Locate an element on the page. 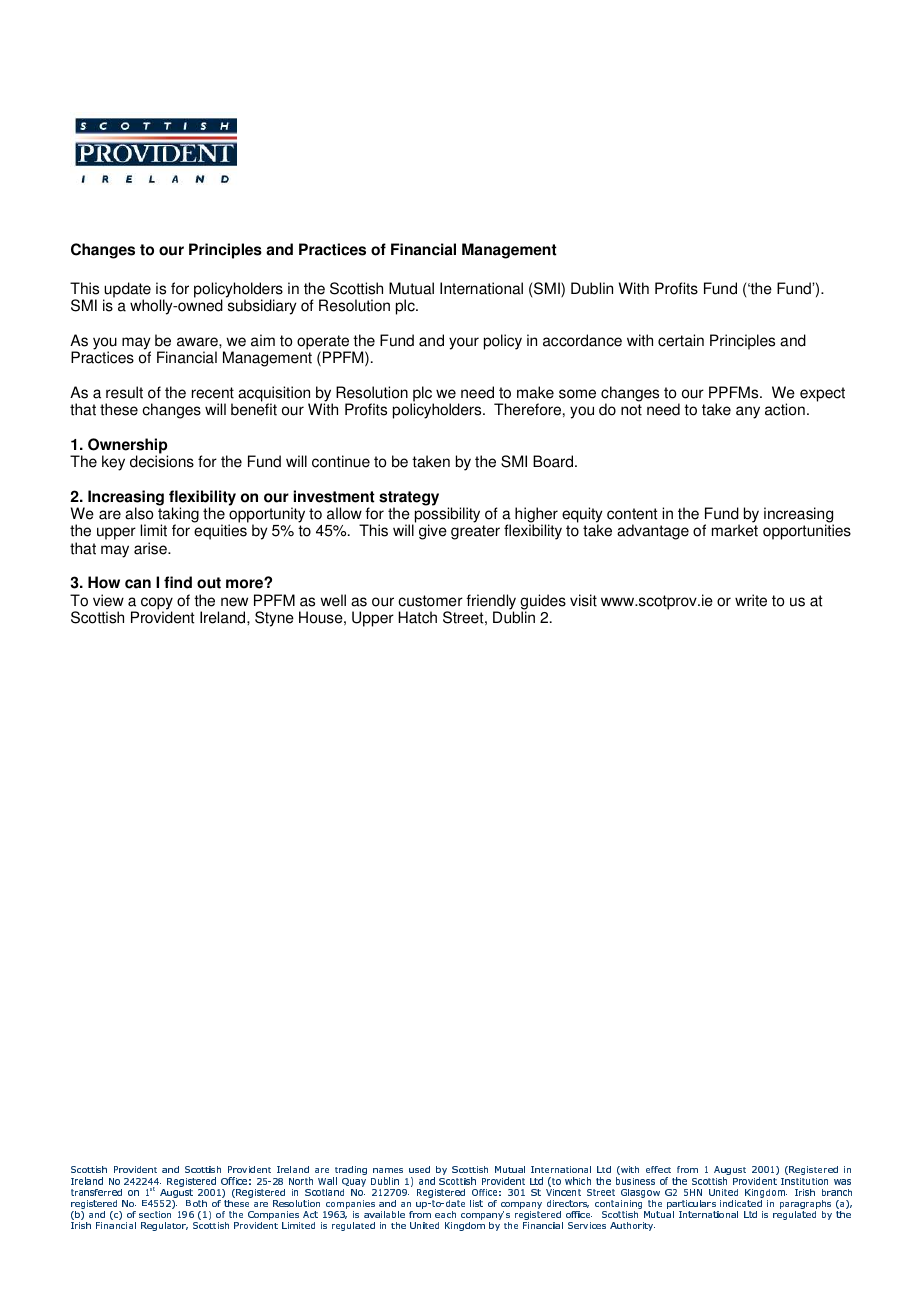  recent is located at coordinates (213, 393).
